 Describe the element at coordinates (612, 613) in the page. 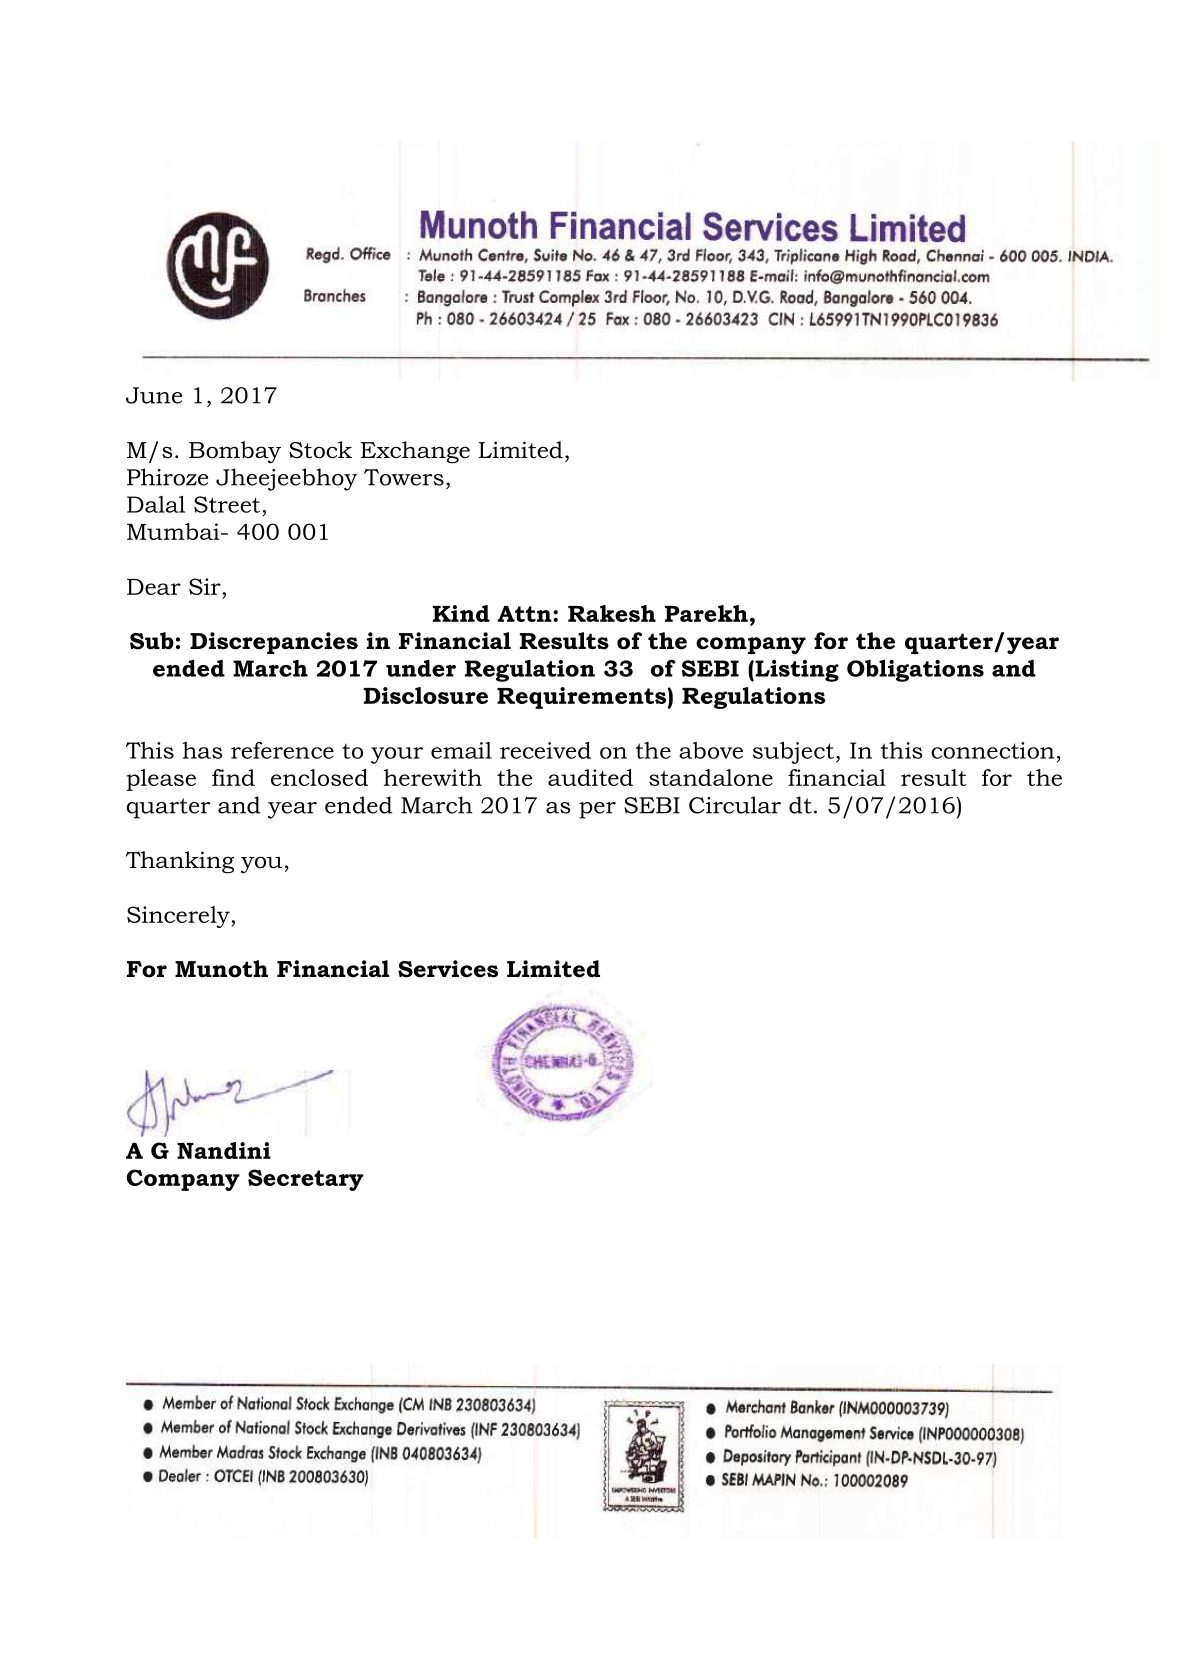

I see `Rakesh` at that location.
